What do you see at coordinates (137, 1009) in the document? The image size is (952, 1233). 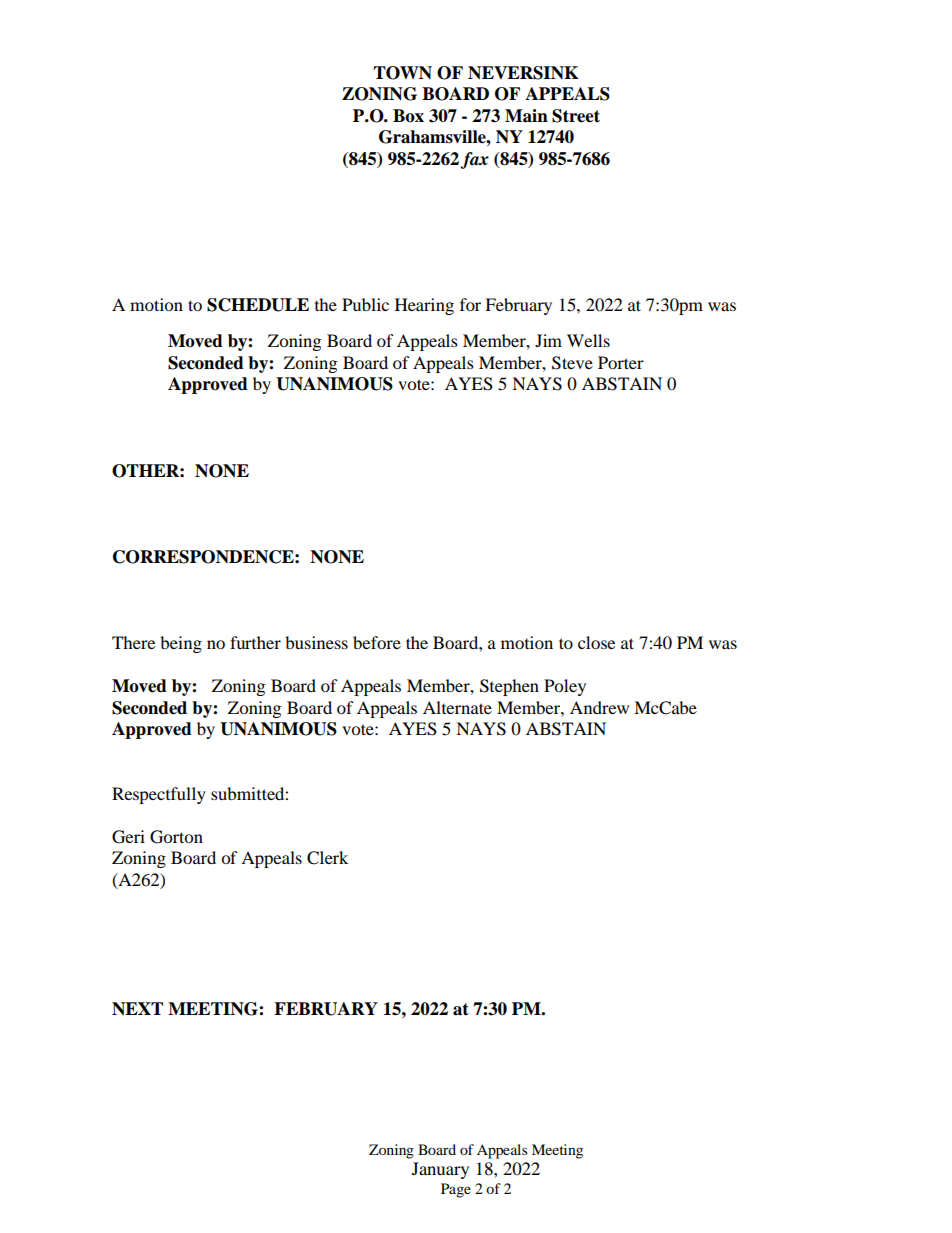 I see `NEXT` at bounding box center [137, 1009].
